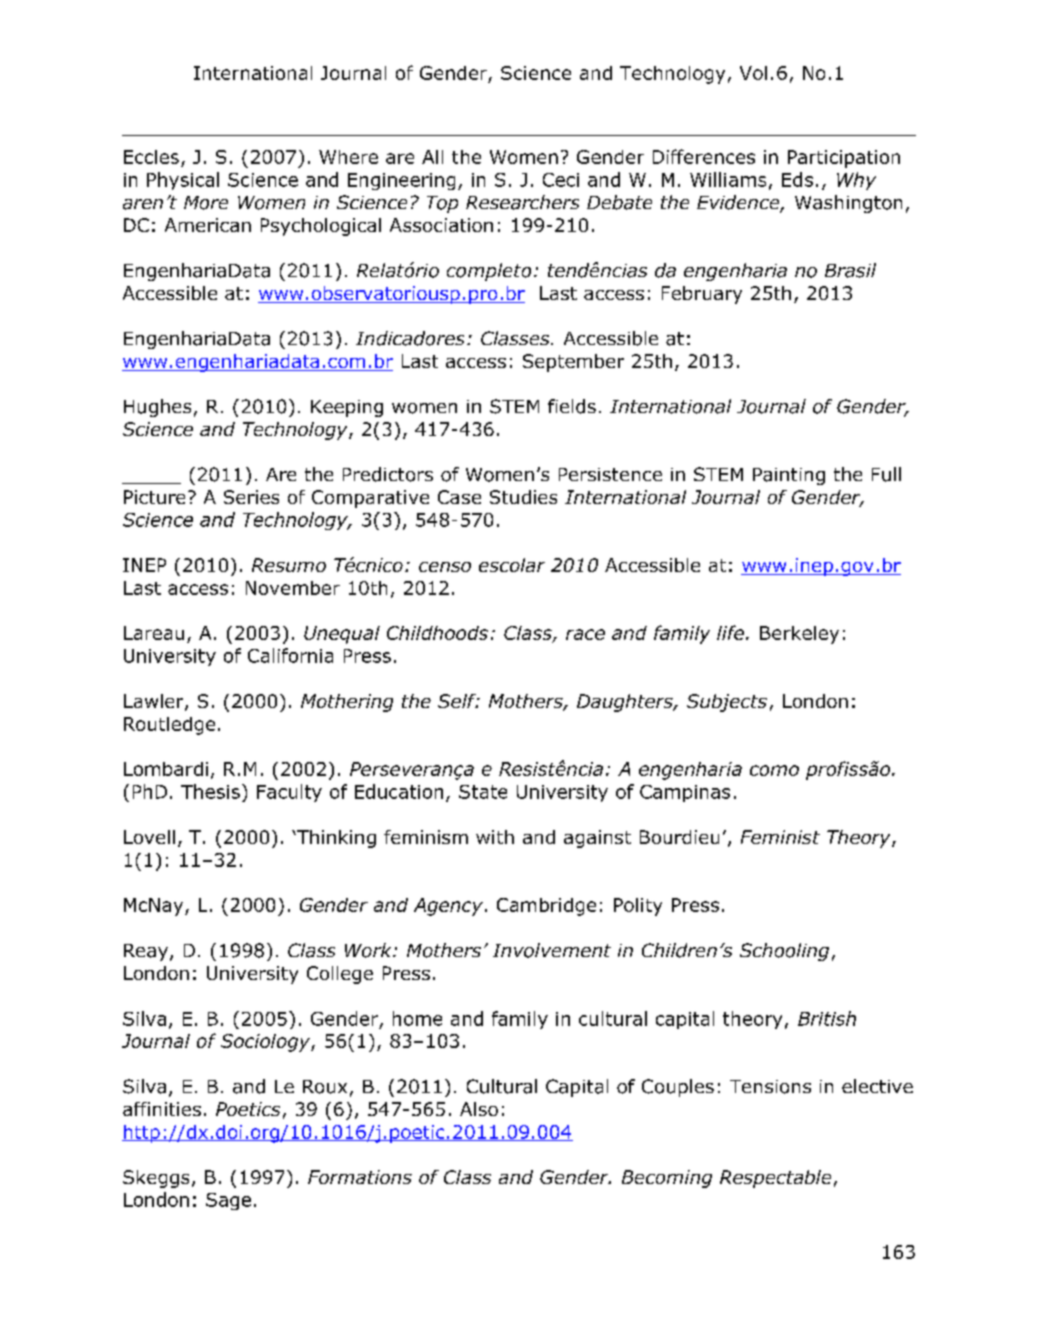 This image has height=1343, width=1038. What do you see at coordinates (228, 1201) in the image?
I see `Sage` at bounding box center [228, 1201].
